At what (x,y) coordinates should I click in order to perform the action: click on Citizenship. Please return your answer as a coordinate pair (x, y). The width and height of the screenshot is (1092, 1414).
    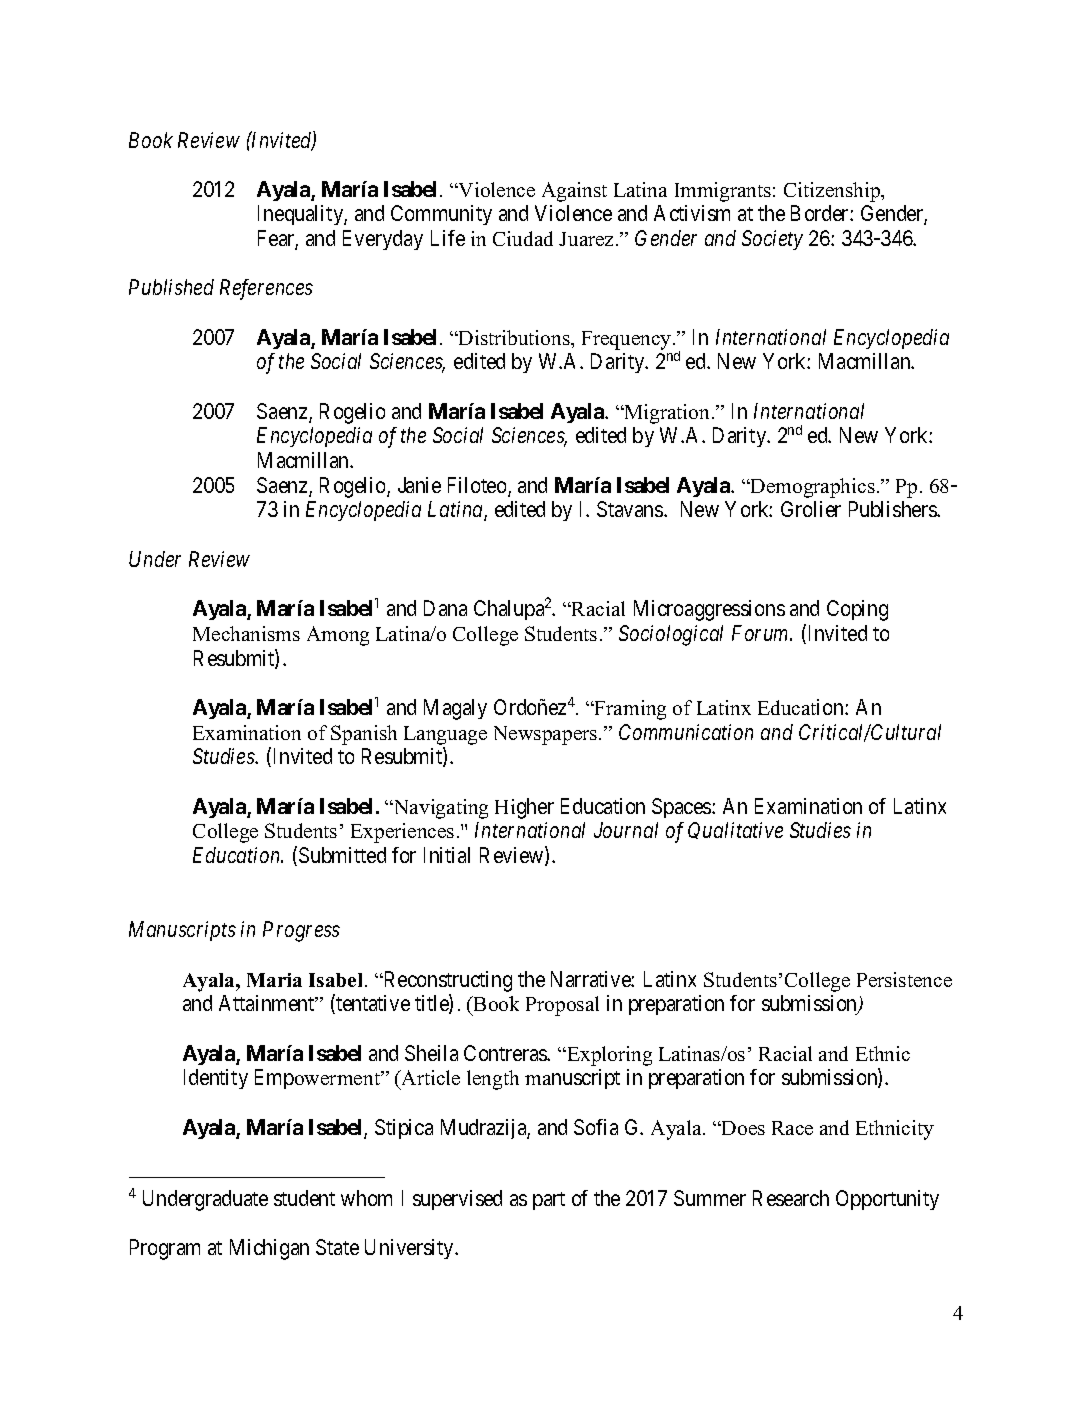
    Looking at the image, I should click on (833, 192).
